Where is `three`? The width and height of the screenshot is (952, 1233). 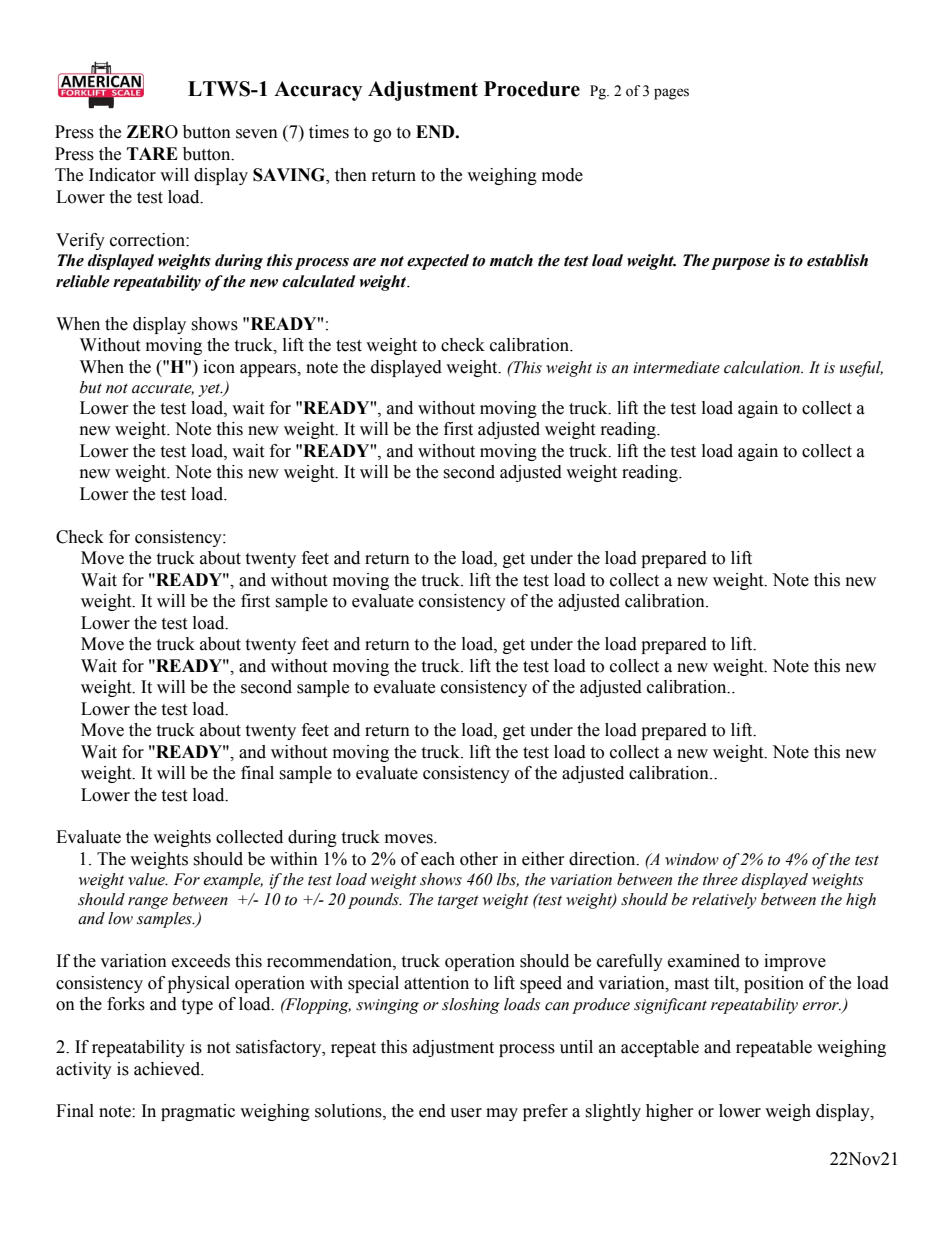
three is located at coordinates (720, 879).
